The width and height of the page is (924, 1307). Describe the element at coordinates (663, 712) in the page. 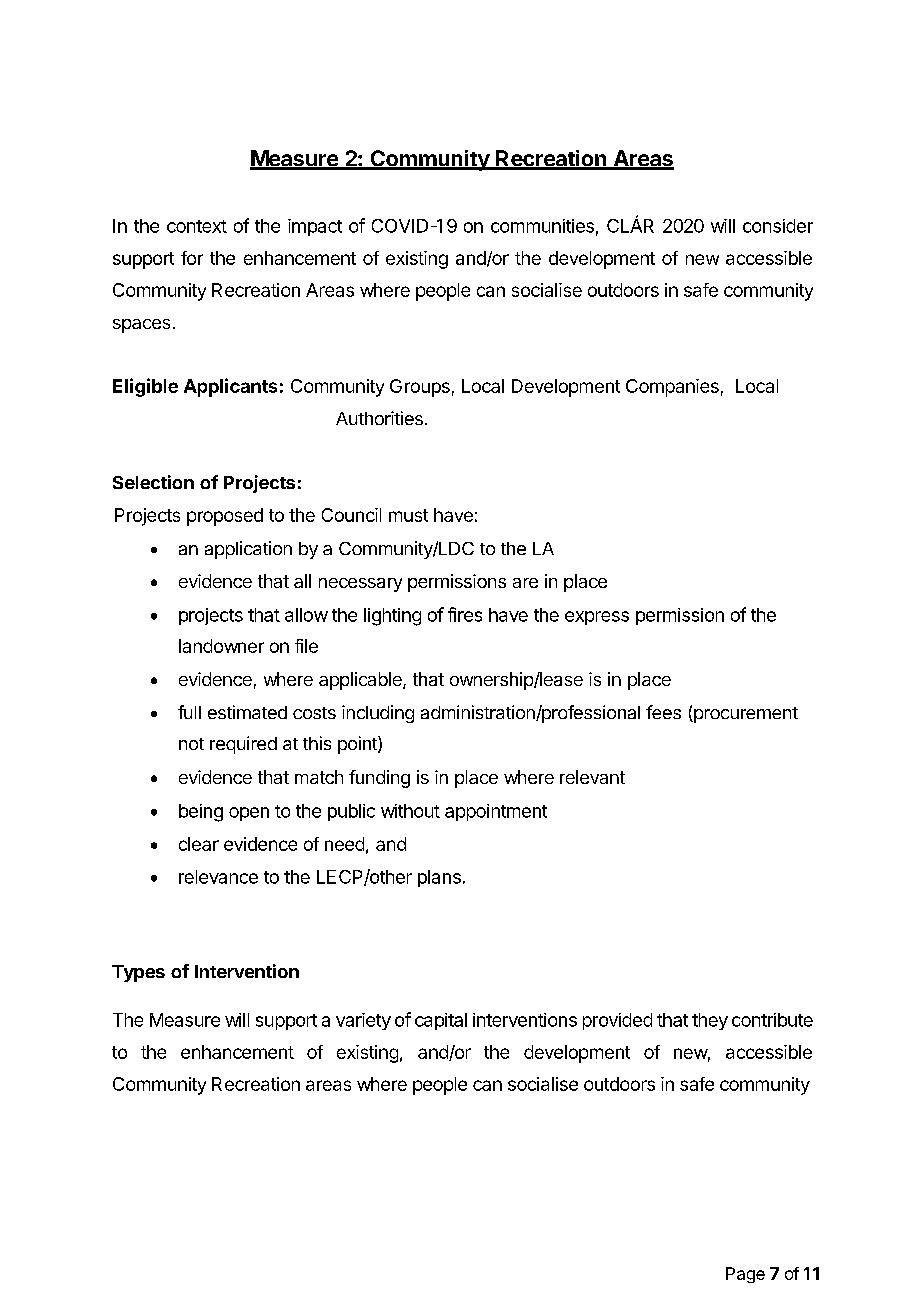

I see `fees` at that location.
